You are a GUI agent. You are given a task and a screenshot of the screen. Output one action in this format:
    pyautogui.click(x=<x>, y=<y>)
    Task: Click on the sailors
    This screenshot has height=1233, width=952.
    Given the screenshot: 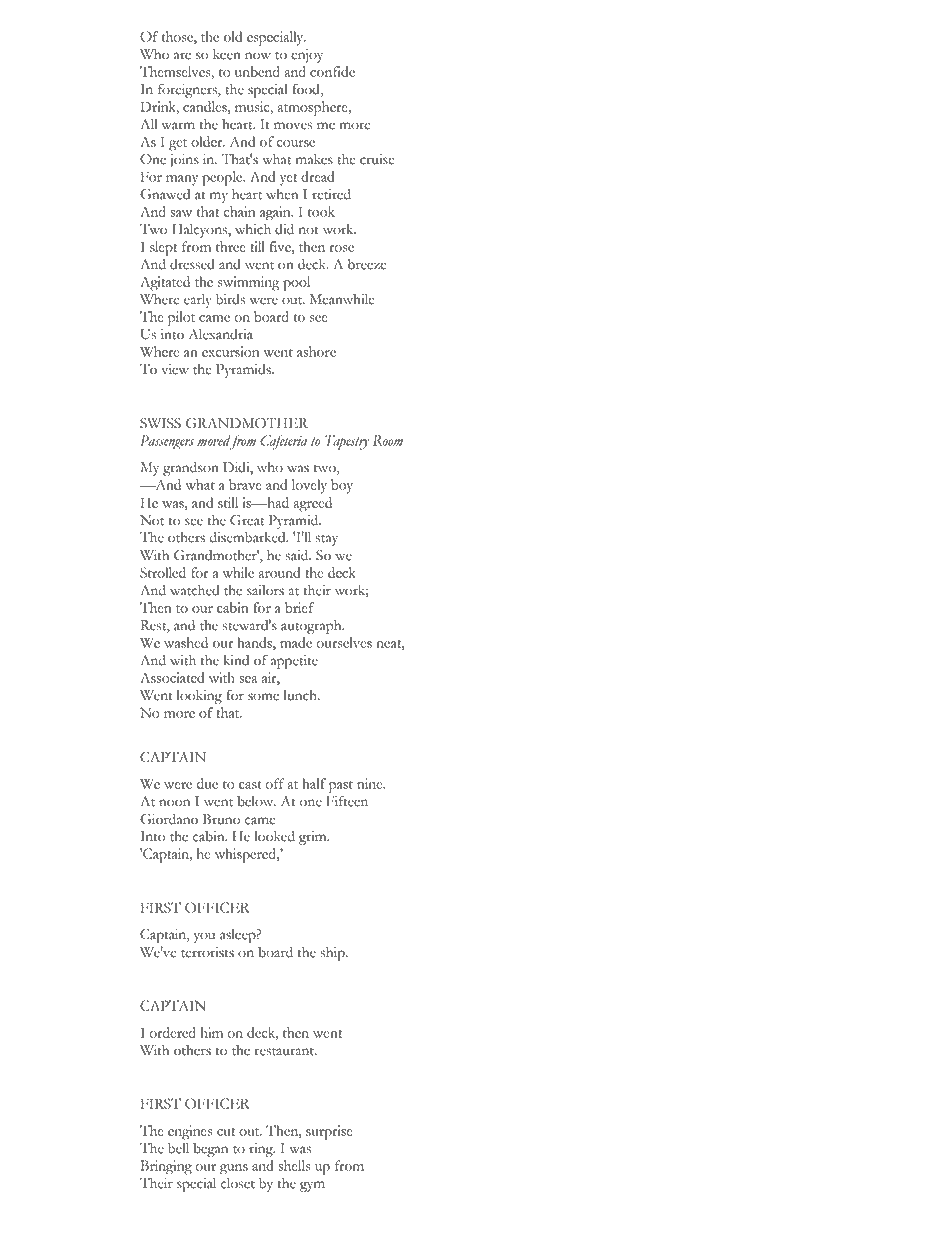 What is the action you would take?
    pyautogui.click(x=265, y=590)
